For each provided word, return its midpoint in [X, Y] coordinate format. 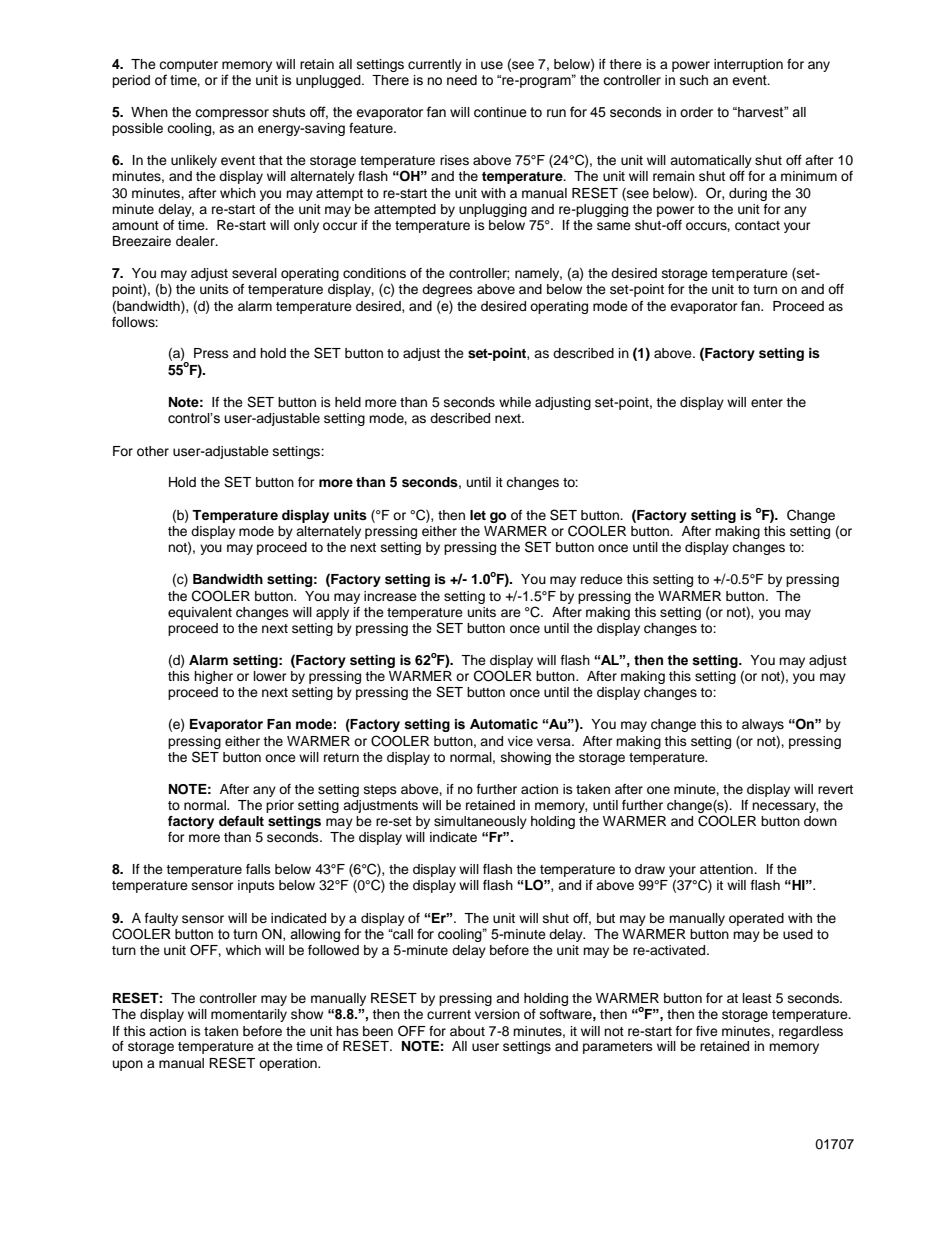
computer [188, 66]
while [515, 402]
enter [767, 402]
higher [213, 677]
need [462, 80]
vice [520, 741]
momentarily [249, 1015]
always [763, 725]
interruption [748, 65]
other [153, 451]
